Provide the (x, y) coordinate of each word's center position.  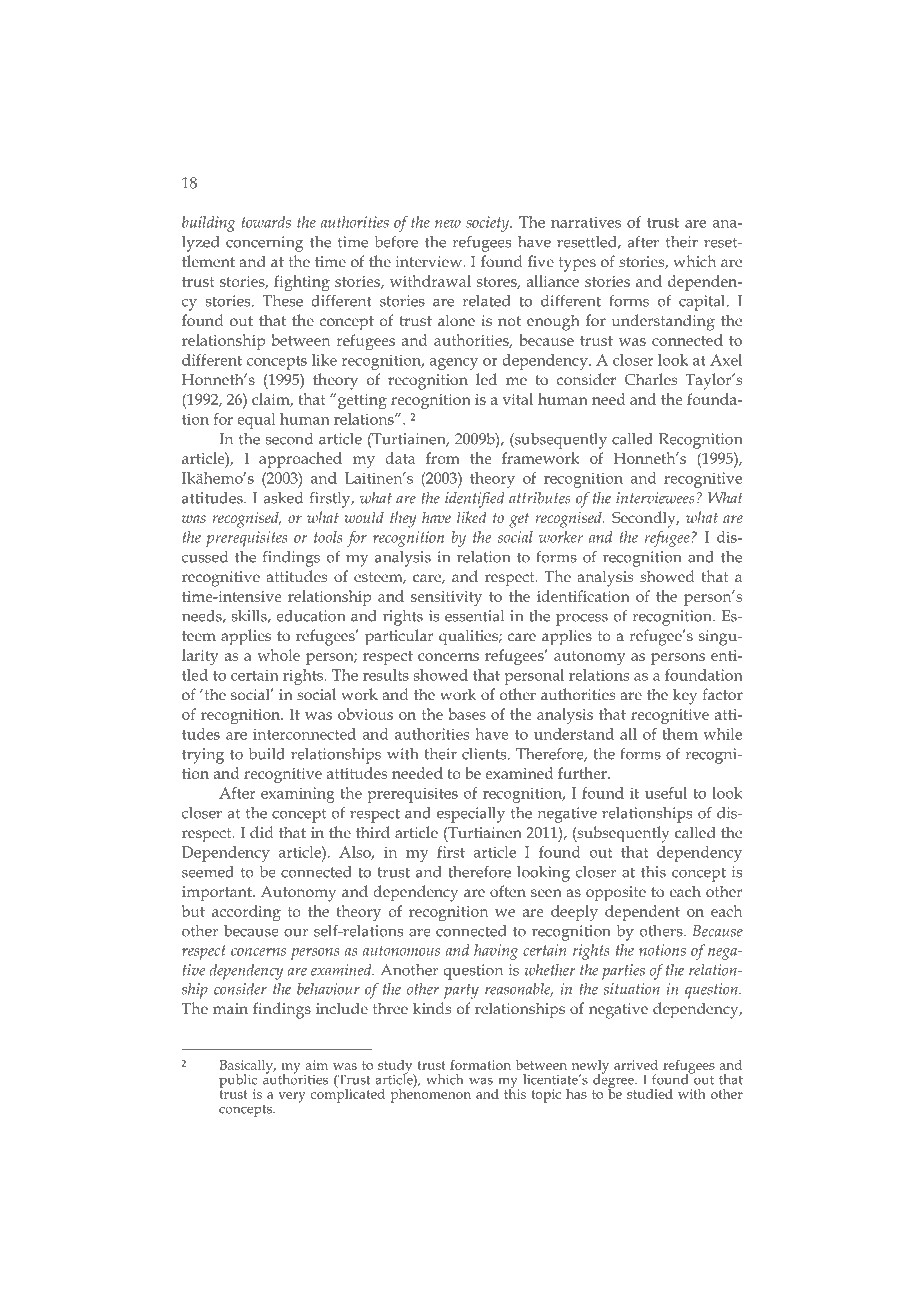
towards (266, 222)
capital (703, 303)
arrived (636, 1065)
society (489, 224)
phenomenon (431, 1094)
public (238, 1082)
